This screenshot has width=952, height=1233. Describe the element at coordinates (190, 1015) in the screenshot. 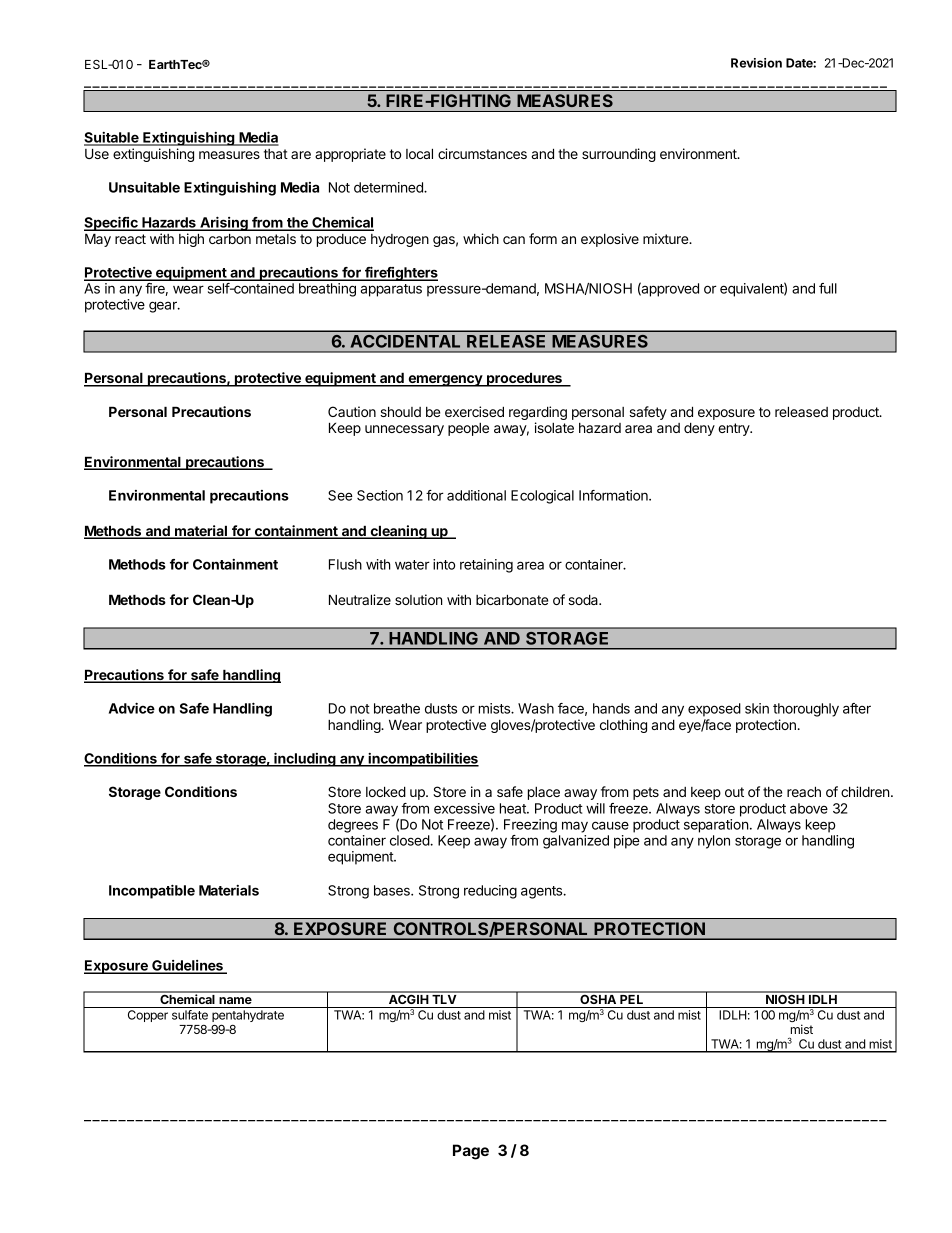

I see `sulfate` at that location.
